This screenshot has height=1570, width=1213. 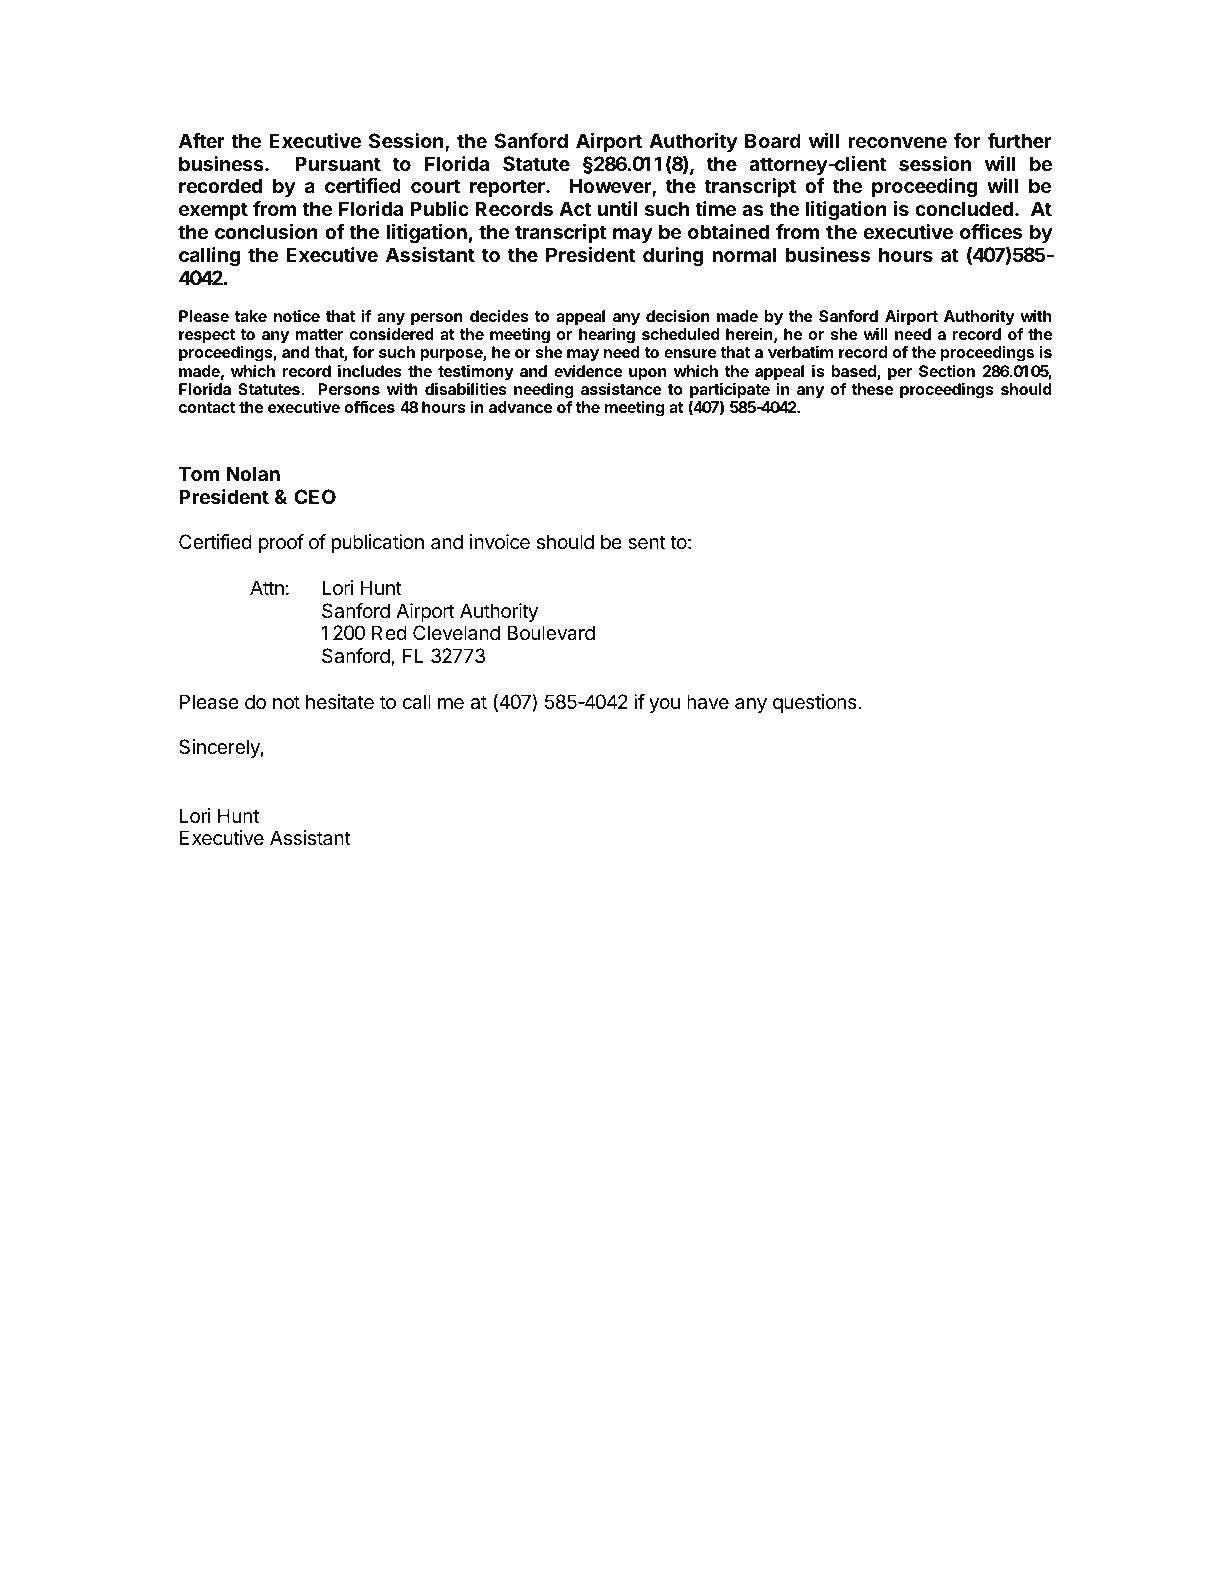 I want to click on Section, so click(x=947, y=371).
